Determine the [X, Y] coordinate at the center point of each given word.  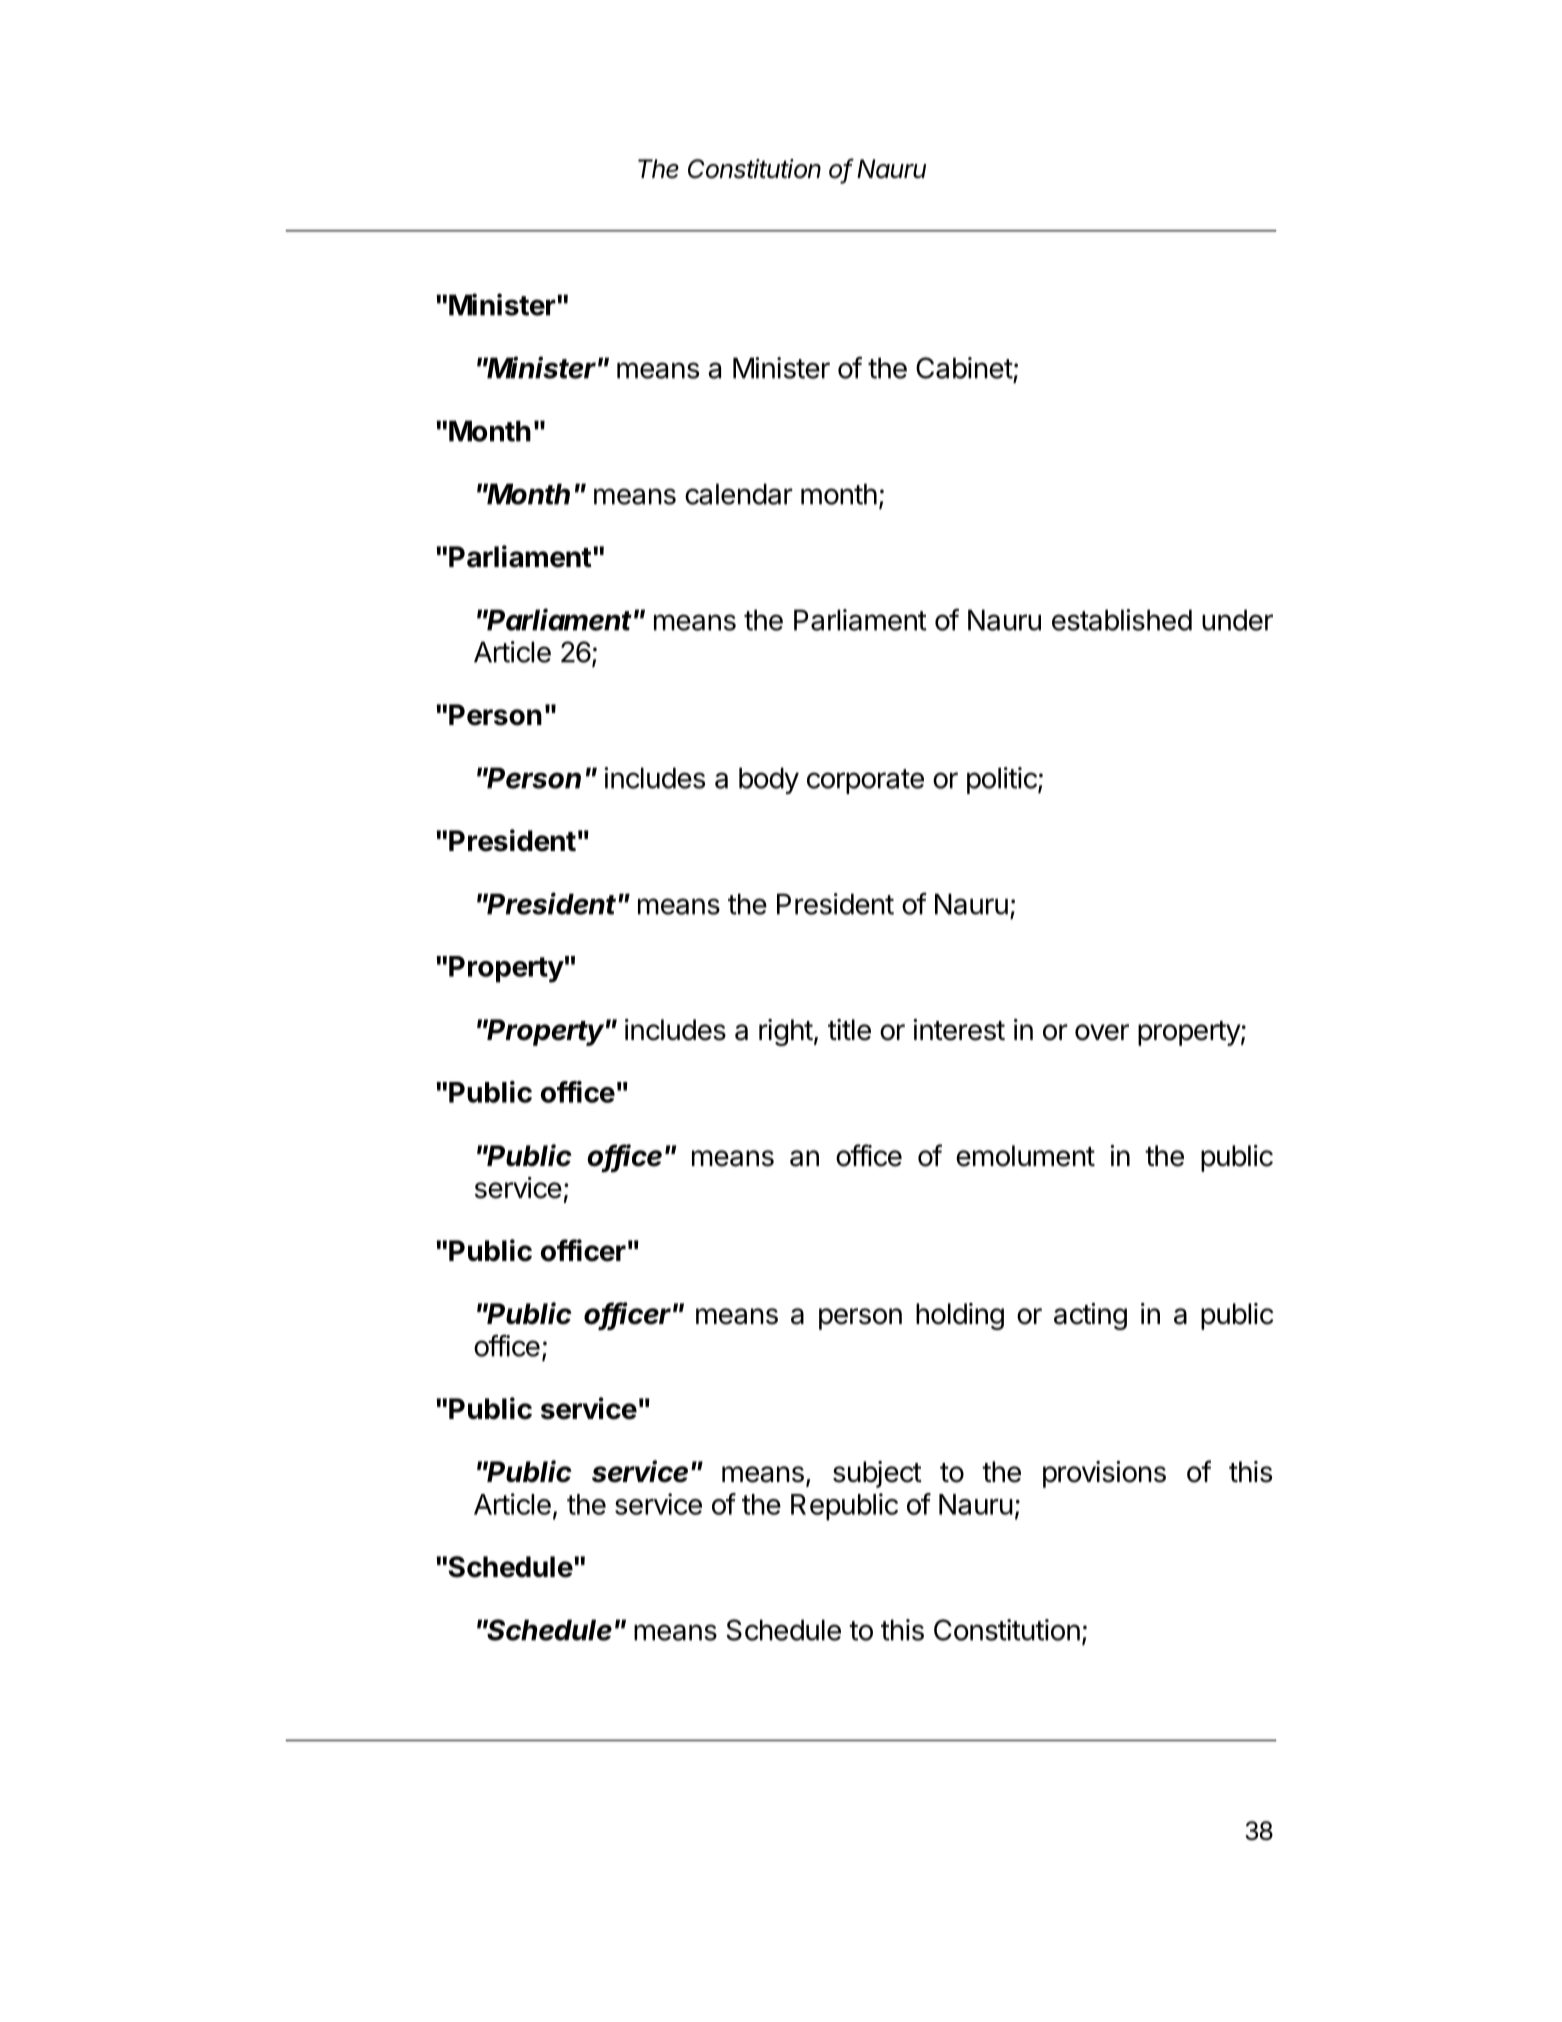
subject [877, 1474]
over [1102, 1032]
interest [959, 1030]
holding [960, 1316]
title [849, 1030]
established [1122, 620]
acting [1090, 1316]
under [1237, 620]
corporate [865, 781]
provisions [1104, 1474]
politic [1003, 780]
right [786, 1032]
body [769, 780]
